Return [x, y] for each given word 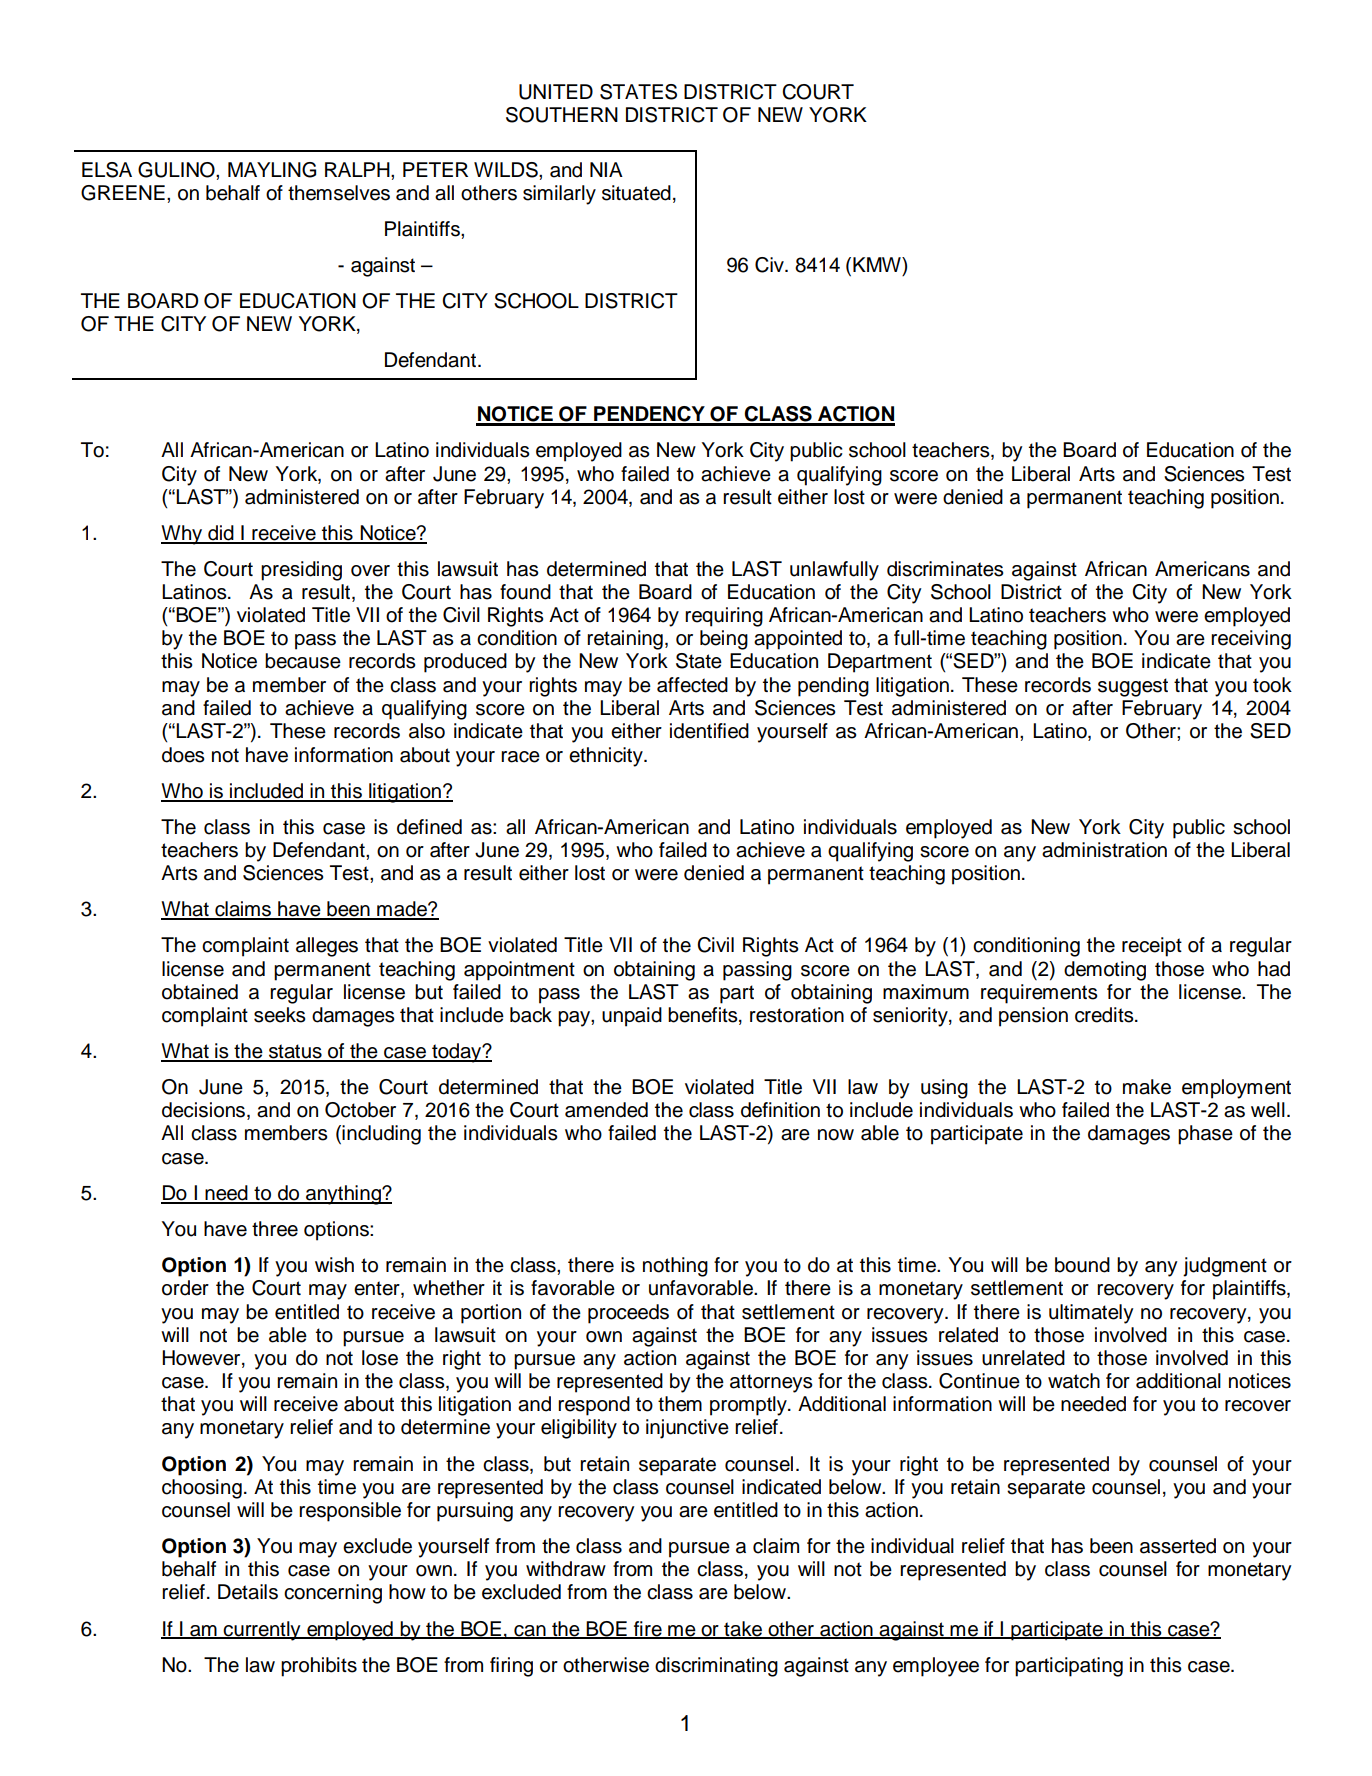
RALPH [358, 169]
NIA [606, 169]
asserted [1178, 1546]
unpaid [632, 1017]
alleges [327, 947]
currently [262, 1631]
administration [1104, 850]
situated [636, 193]
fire [648, 1629]
